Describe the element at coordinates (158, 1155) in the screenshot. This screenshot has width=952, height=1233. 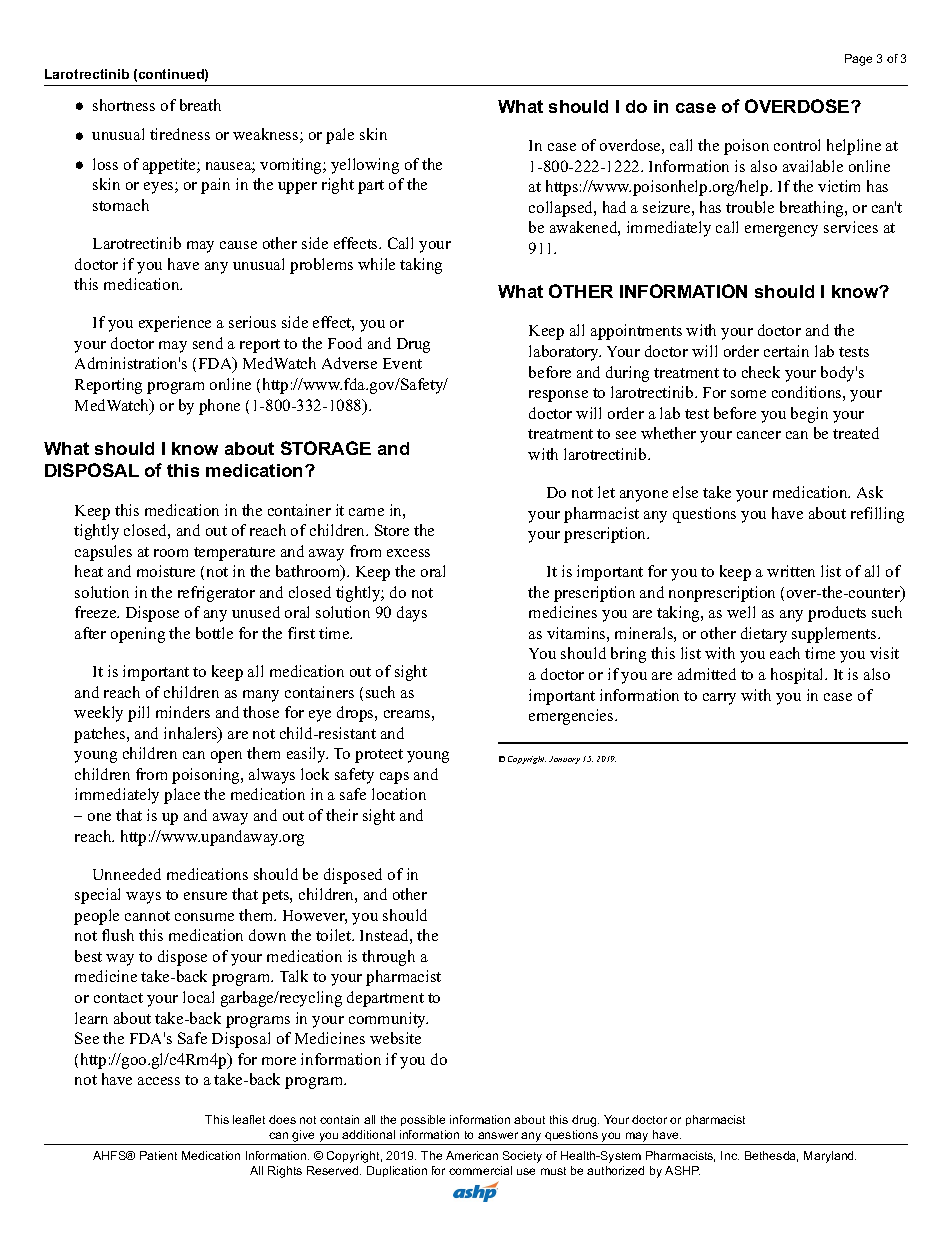
I see `Patient` at that location.
